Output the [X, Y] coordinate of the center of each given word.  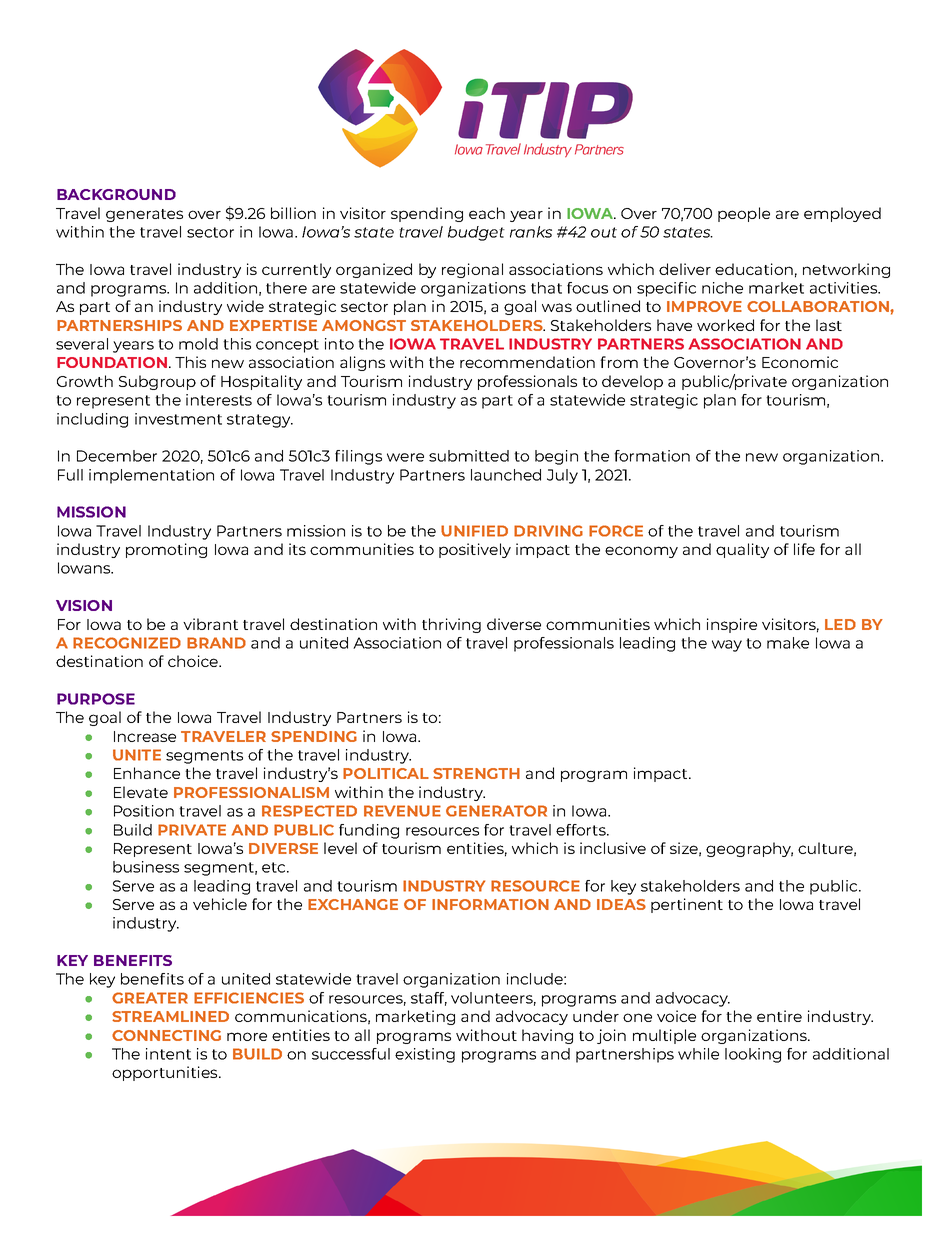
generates [144, 215]
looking [753, 1055]
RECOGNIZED [127, 643]
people [744, 214]
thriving [451, 625]
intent [168, 1054]
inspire [732, 625]
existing [425, 1055]
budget [476, 233]
